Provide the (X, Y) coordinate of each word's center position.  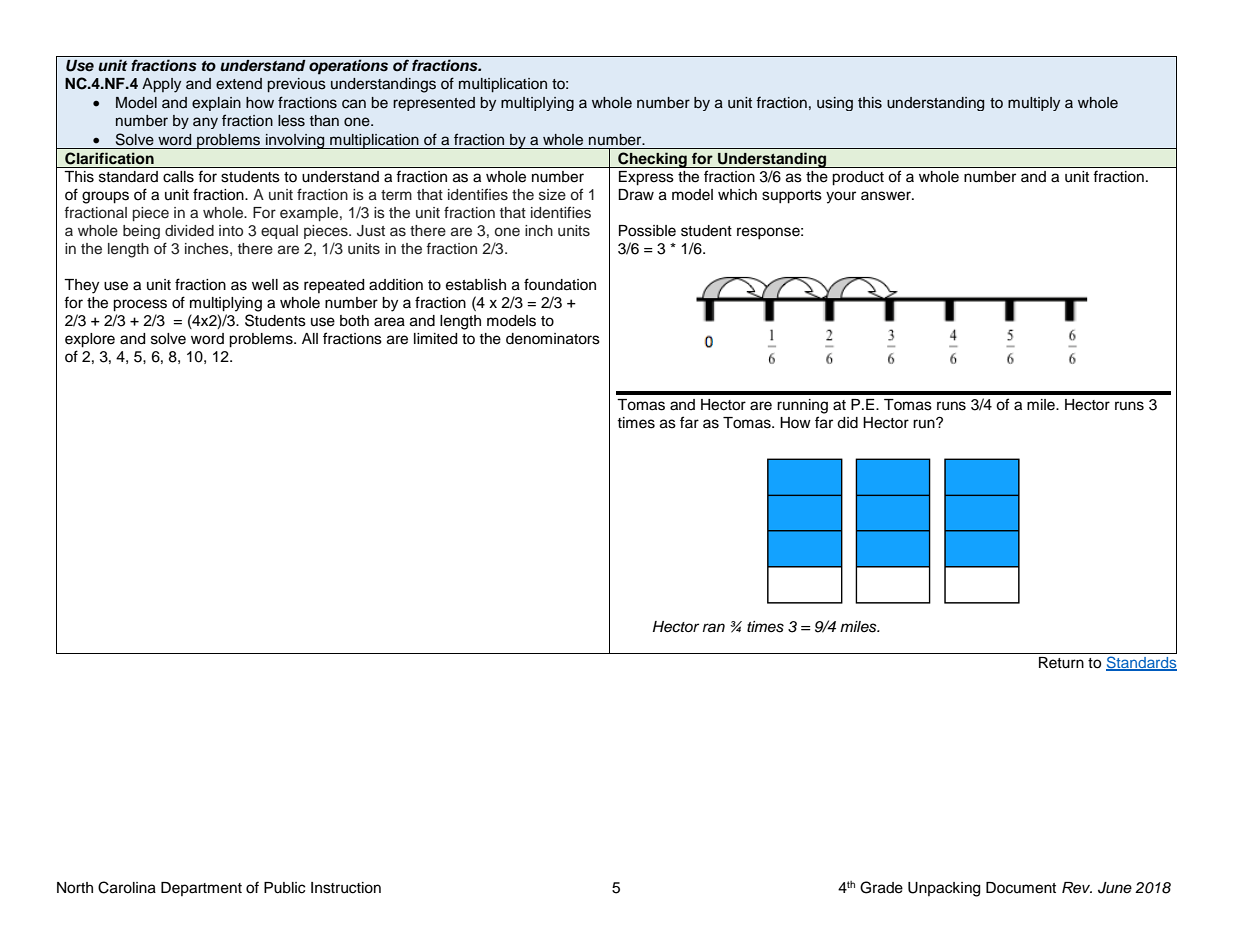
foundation (560, 284)
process (140, 305)
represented (434, 104)
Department (201, 889)
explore (90, 340)
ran (714, 628)
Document (1021, 888)
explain (216, 104)
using (835, 104)
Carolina (127, 887)
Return (1061, 663)
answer (887, 196)
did (847, 423)
